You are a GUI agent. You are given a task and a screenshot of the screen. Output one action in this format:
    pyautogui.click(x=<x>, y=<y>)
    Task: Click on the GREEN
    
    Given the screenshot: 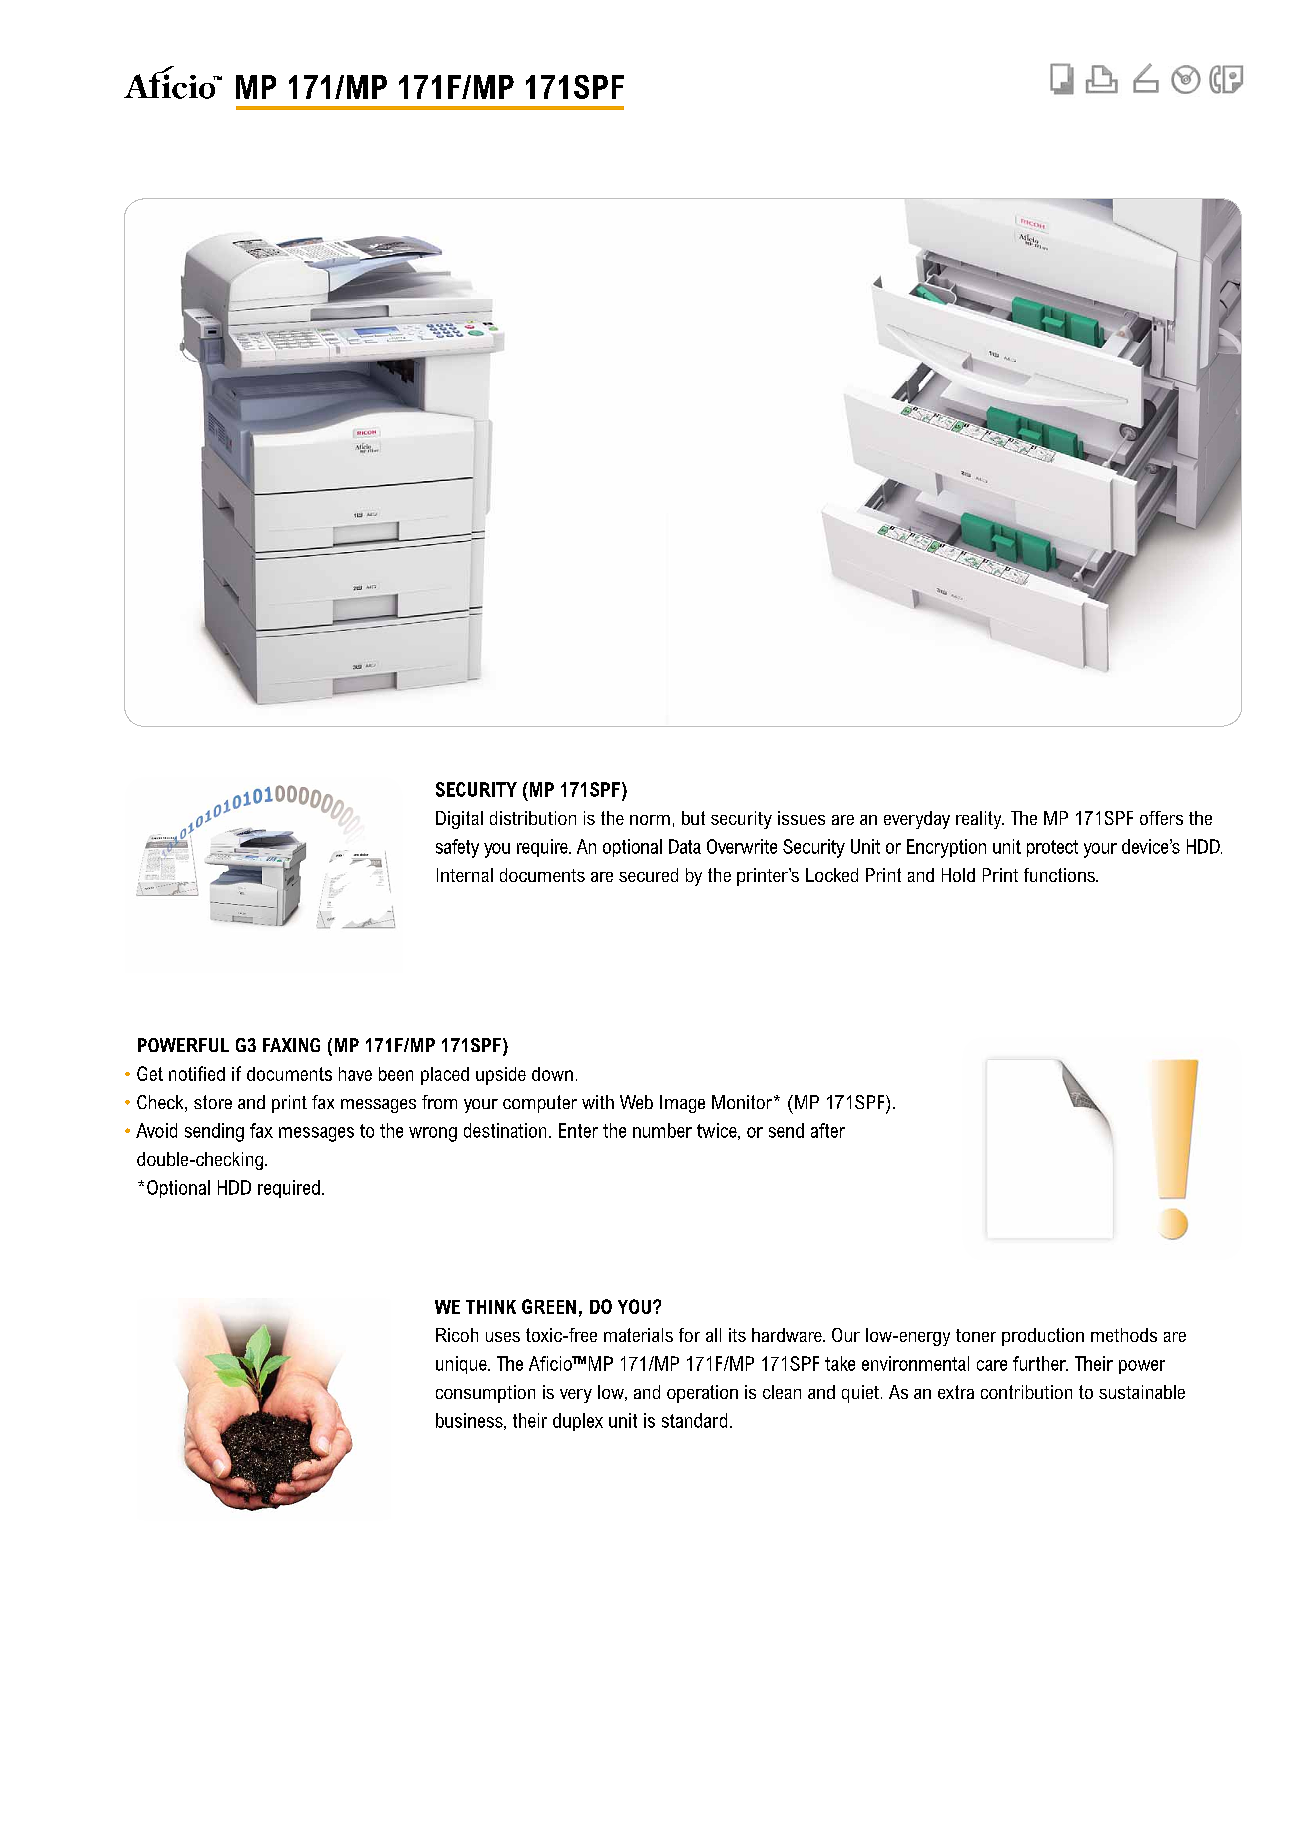 What is the action you would take?
    pyautogui.click(x=549, y=1306)
